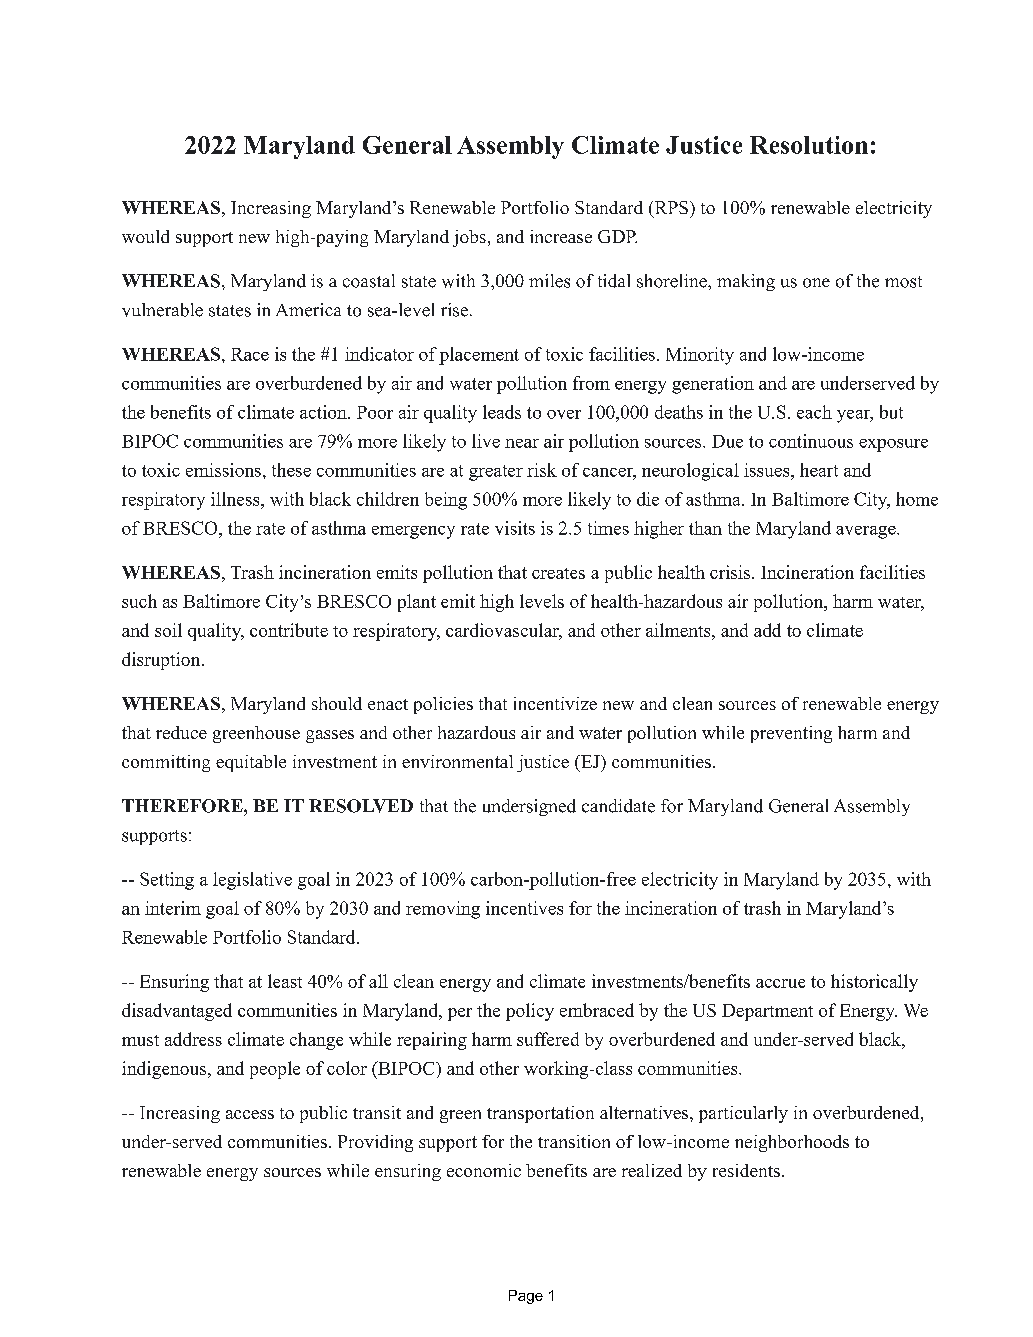 The width and height of the document is (1033, 1337). Describe the element at coordinates (236, 499) in the document. I see `illness` at that location.
